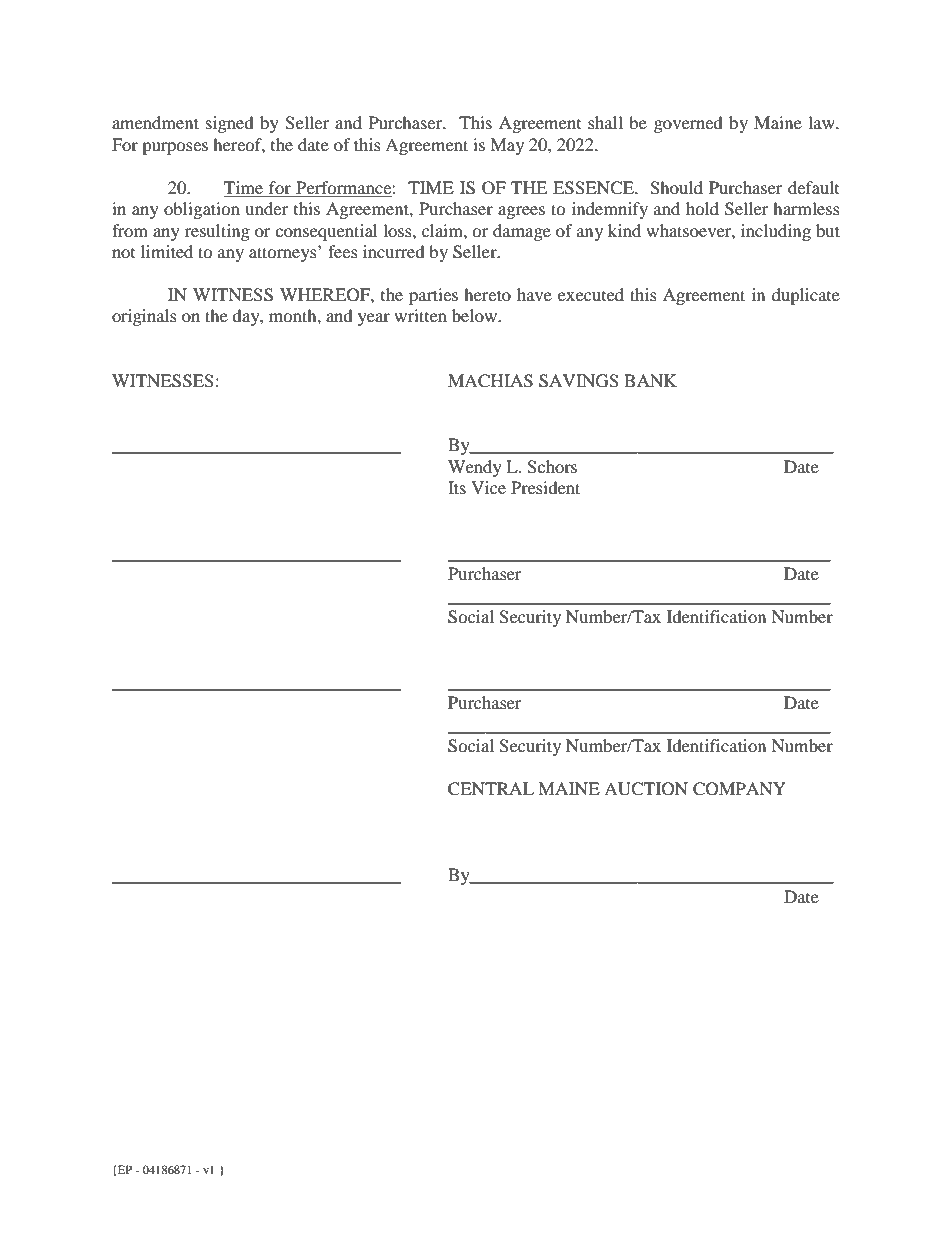 The width and height of the image is (952, 1233). I want to click on COMPANY, so click(739, 789).
